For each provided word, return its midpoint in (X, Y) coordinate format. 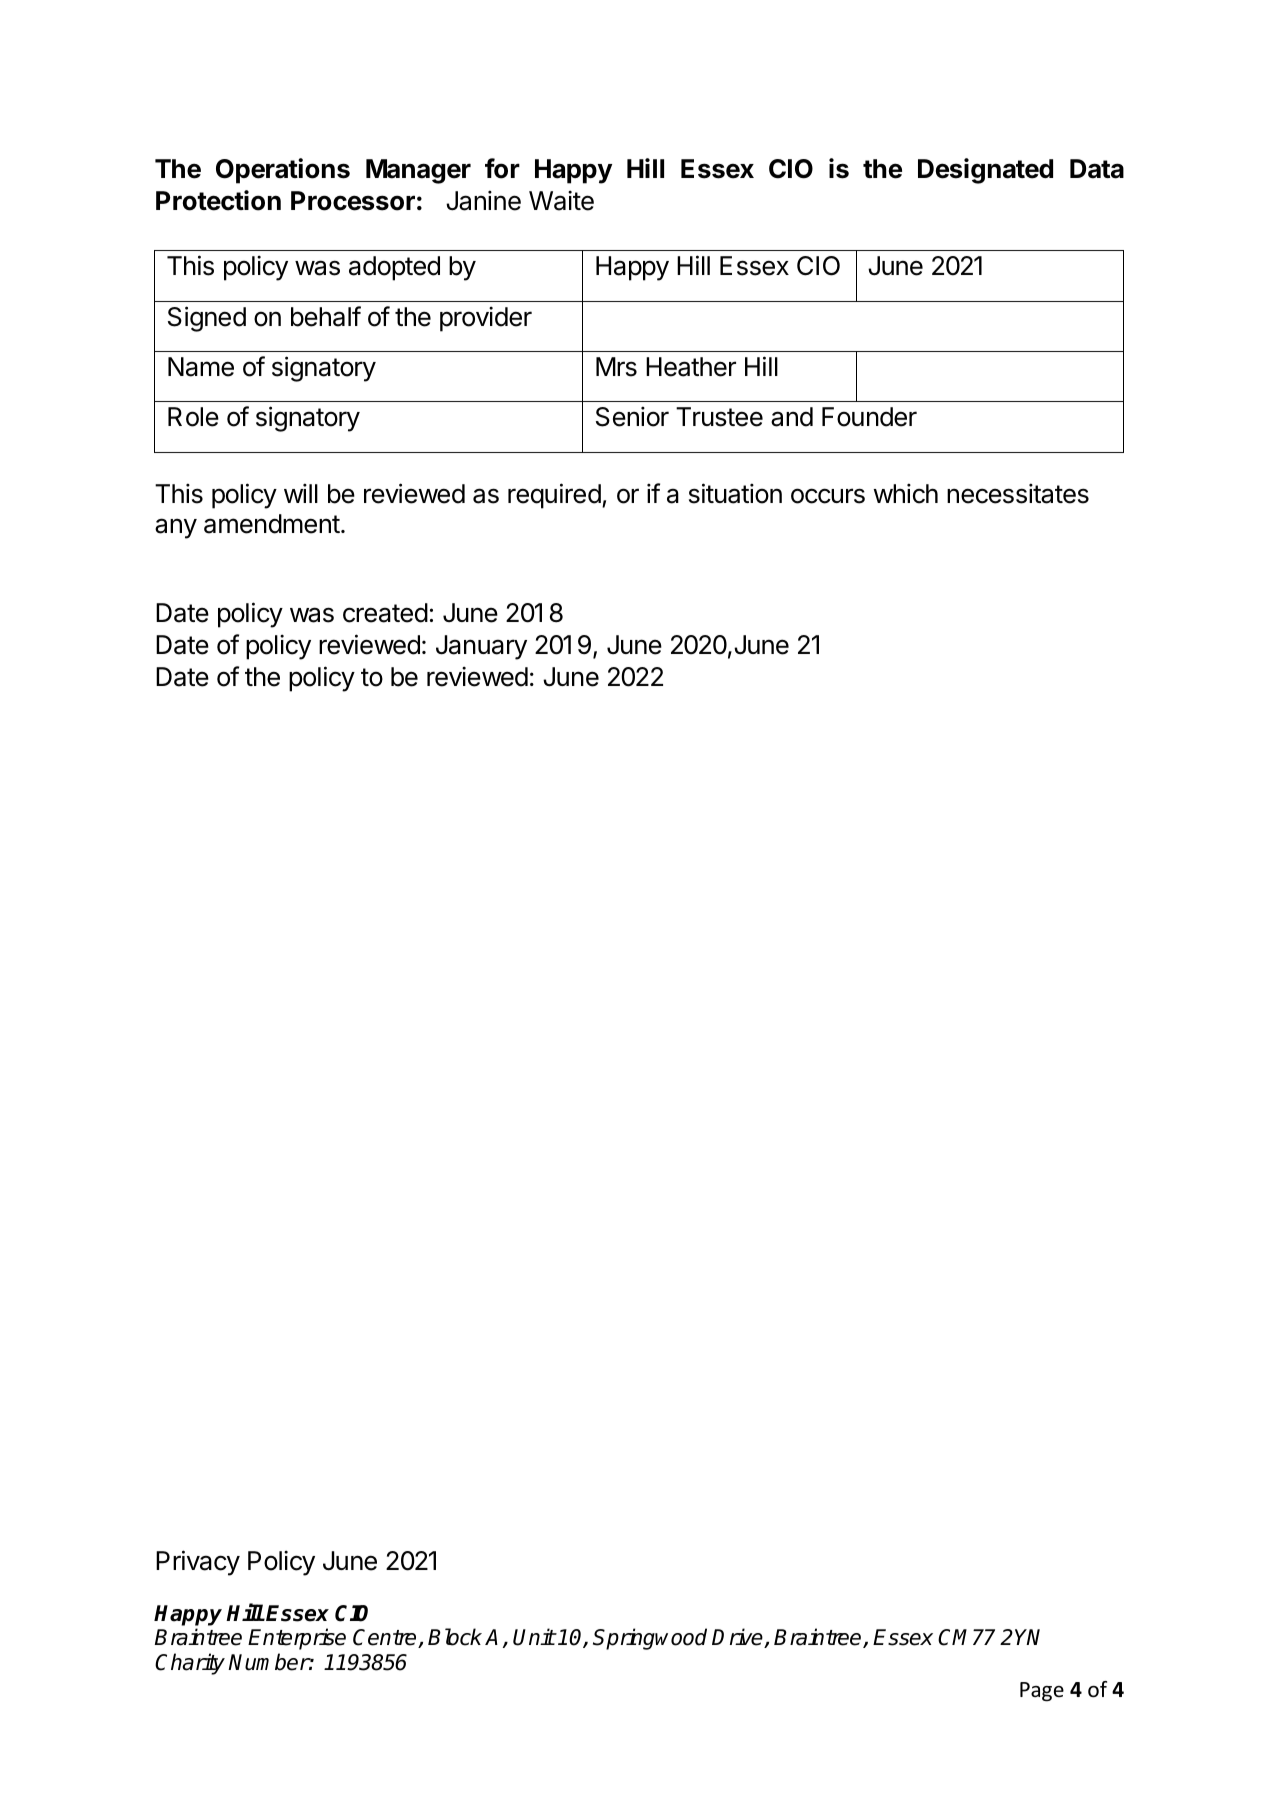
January (481, 647)
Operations (283, 171)
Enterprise (297, 1639)
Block (455, 1637)
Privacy (198, 1563)
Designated (985, 171)
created (385, 613)
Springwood (650, 1639)
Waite (561, 200)
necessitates (1018, 493)
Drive (738, 1638)
